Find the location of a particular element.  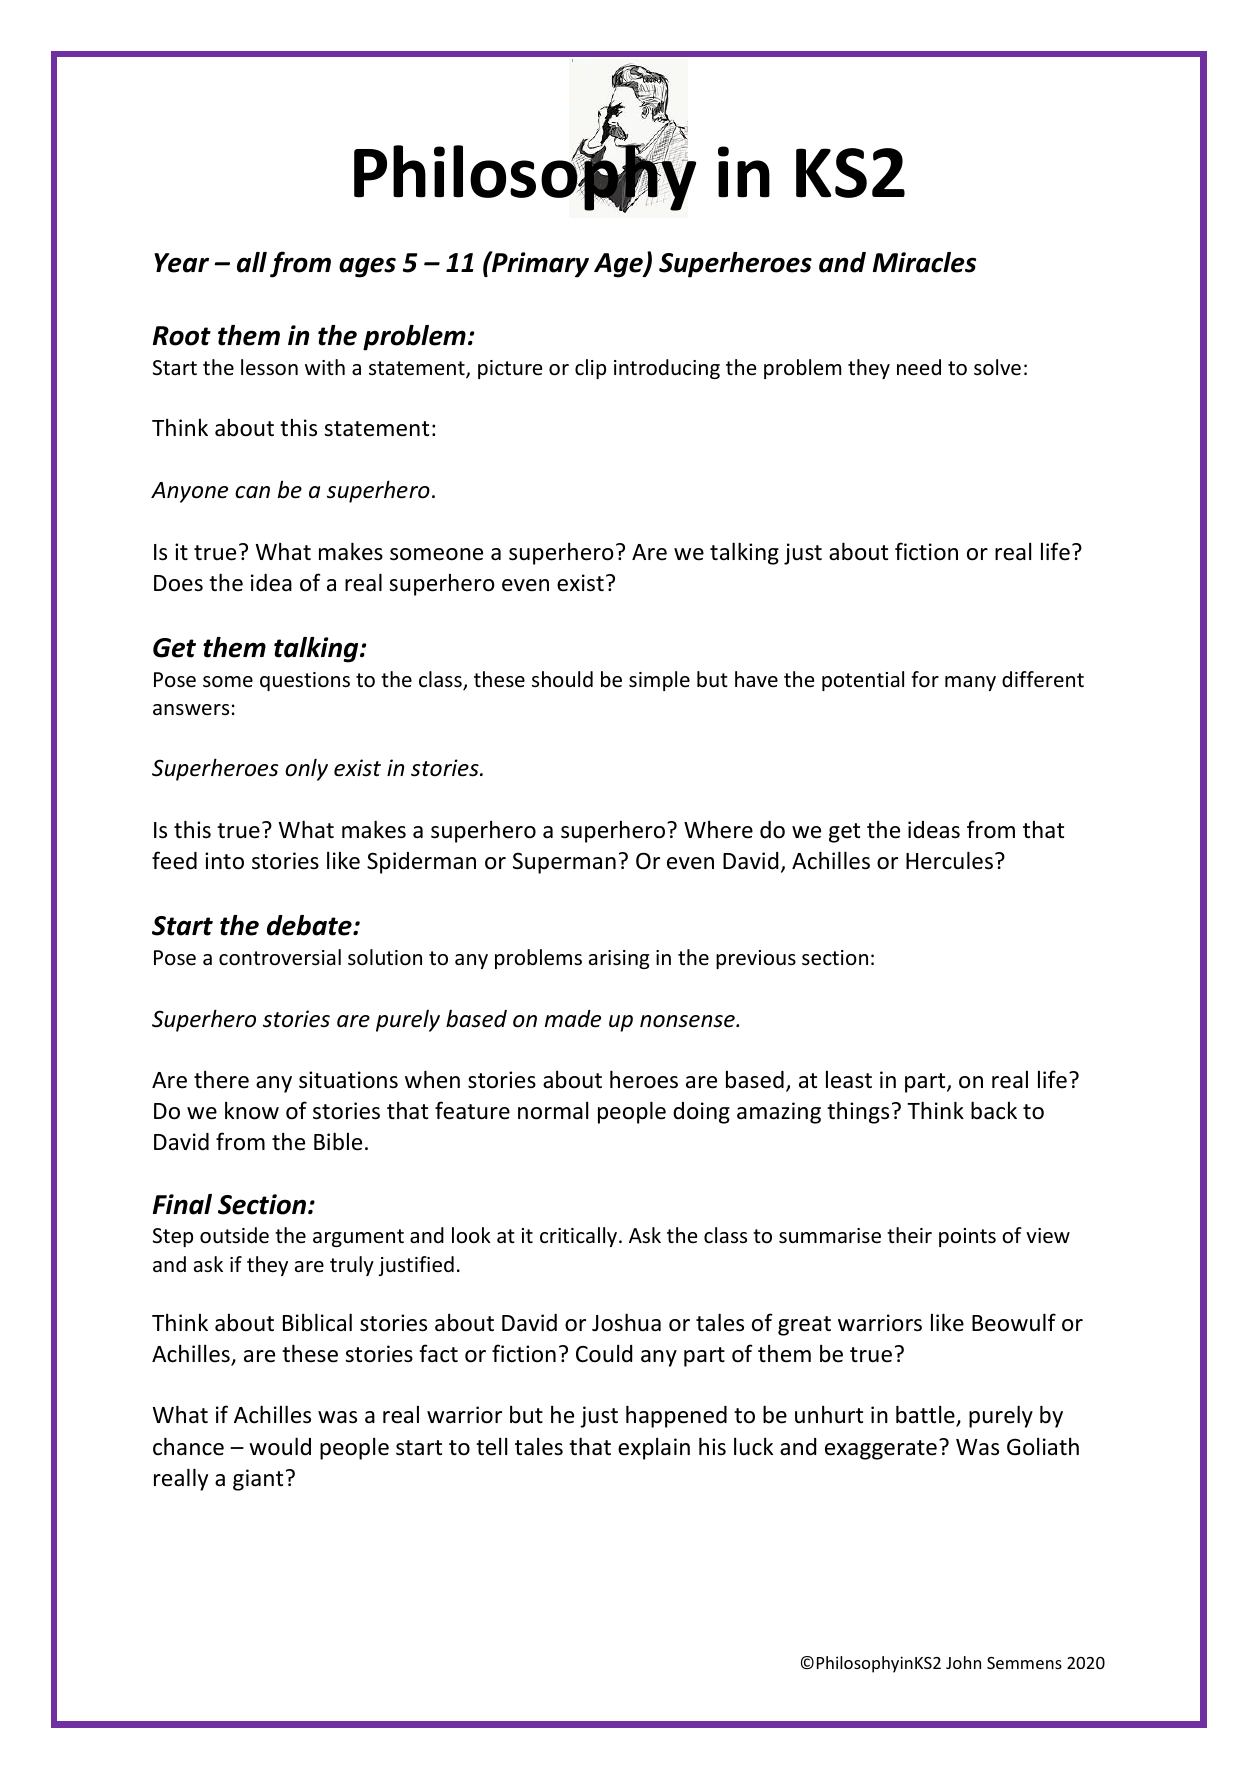

Miracles is located at coordinates (924, 262).
